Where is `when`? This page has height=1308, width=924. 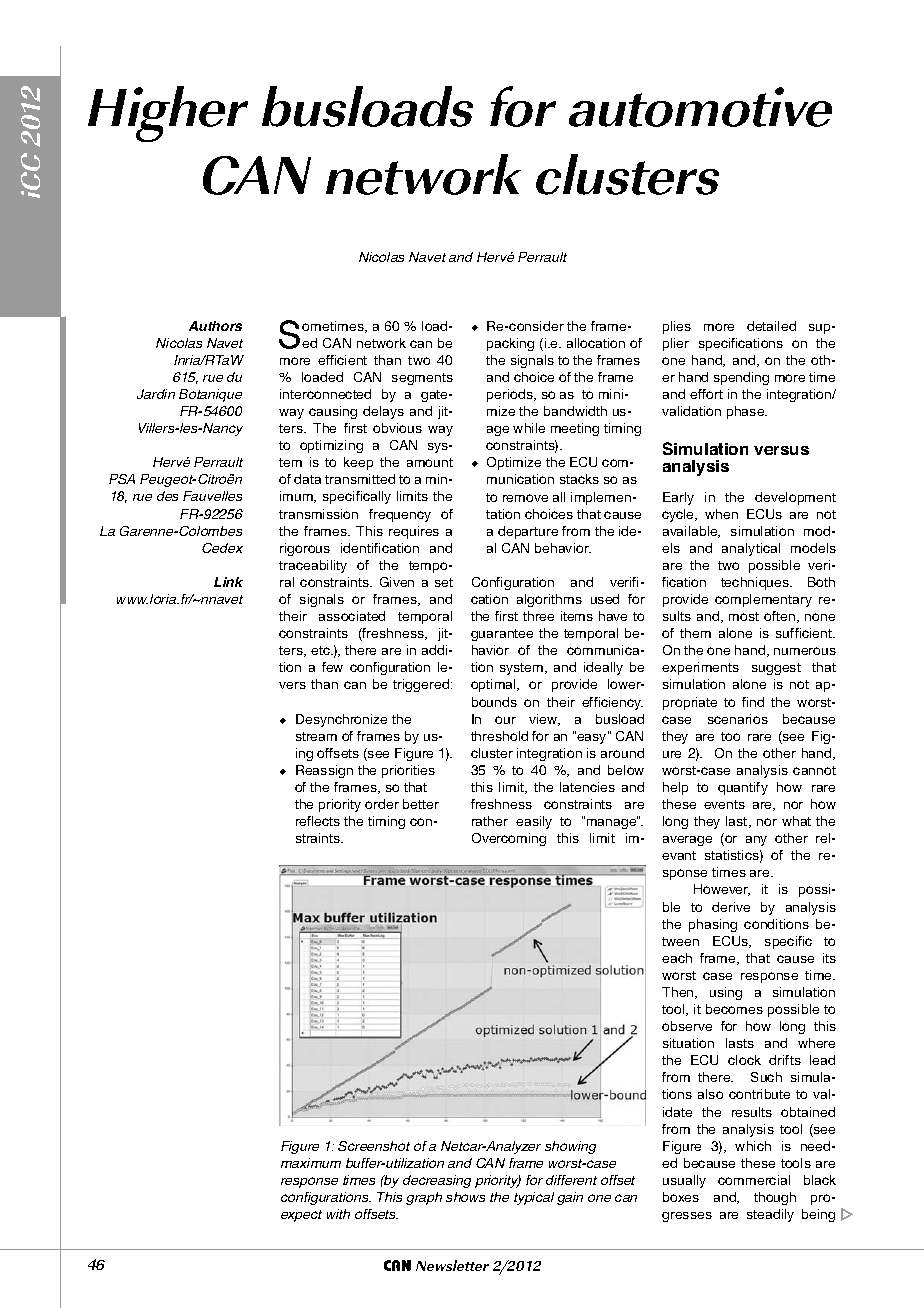 when is located at coordinates (721, 514).
